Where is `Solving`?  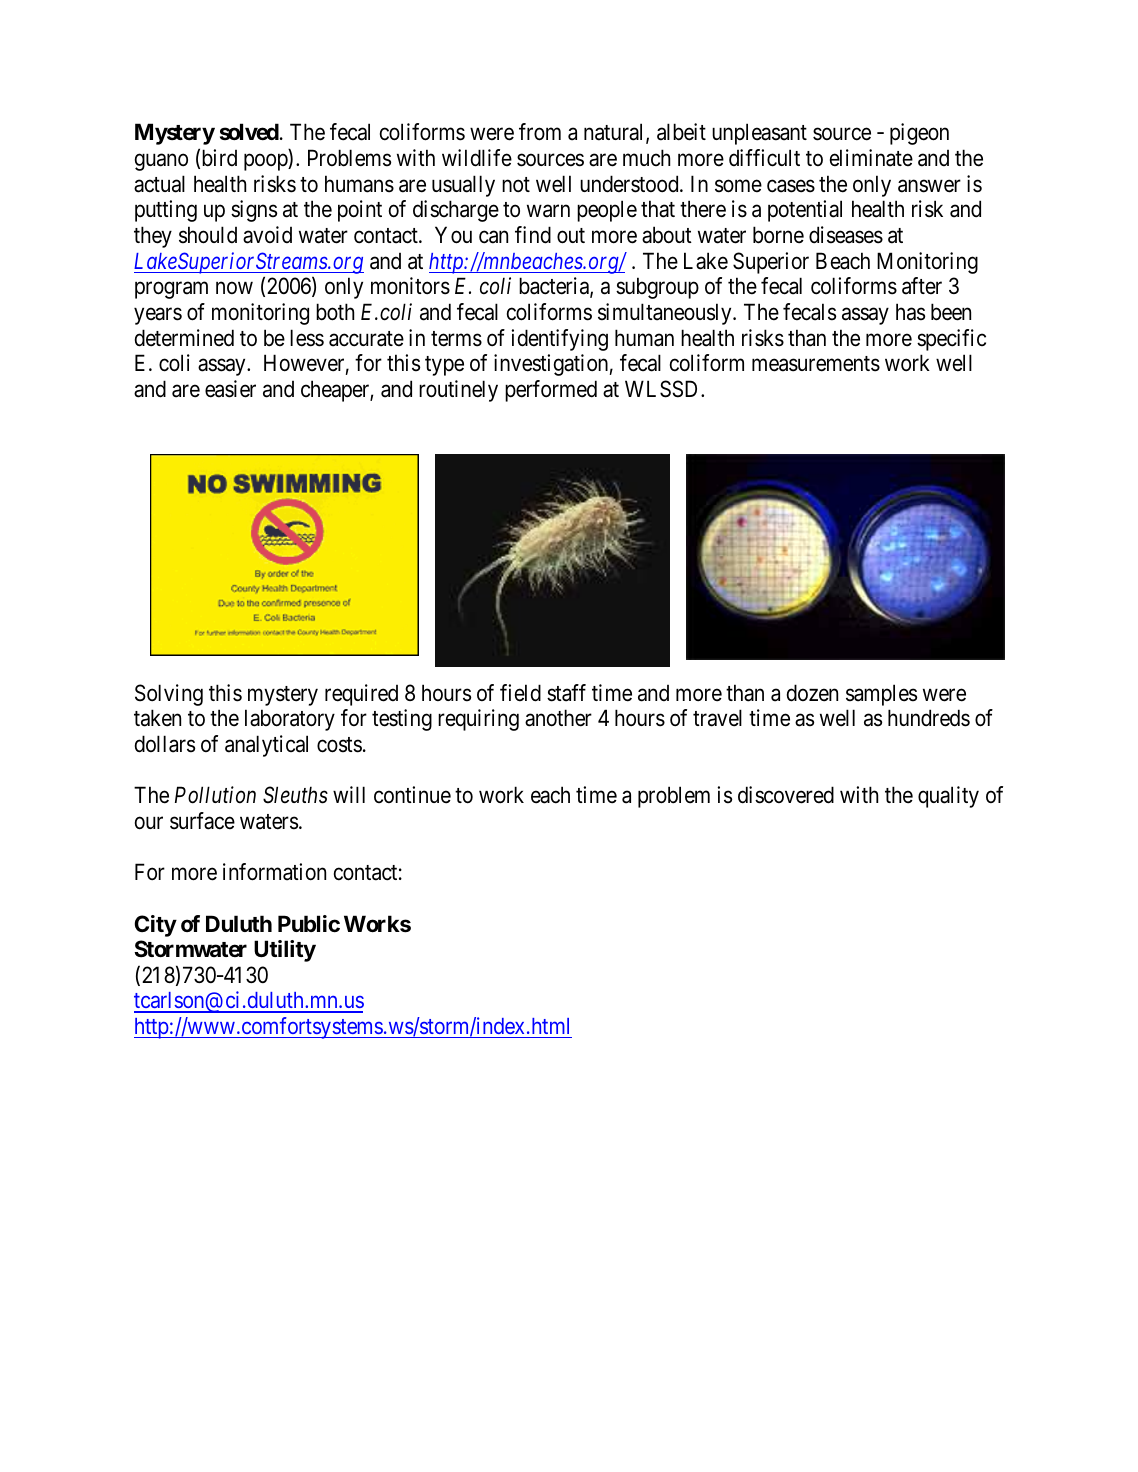
Solving is located at coordinates (169, 695).
